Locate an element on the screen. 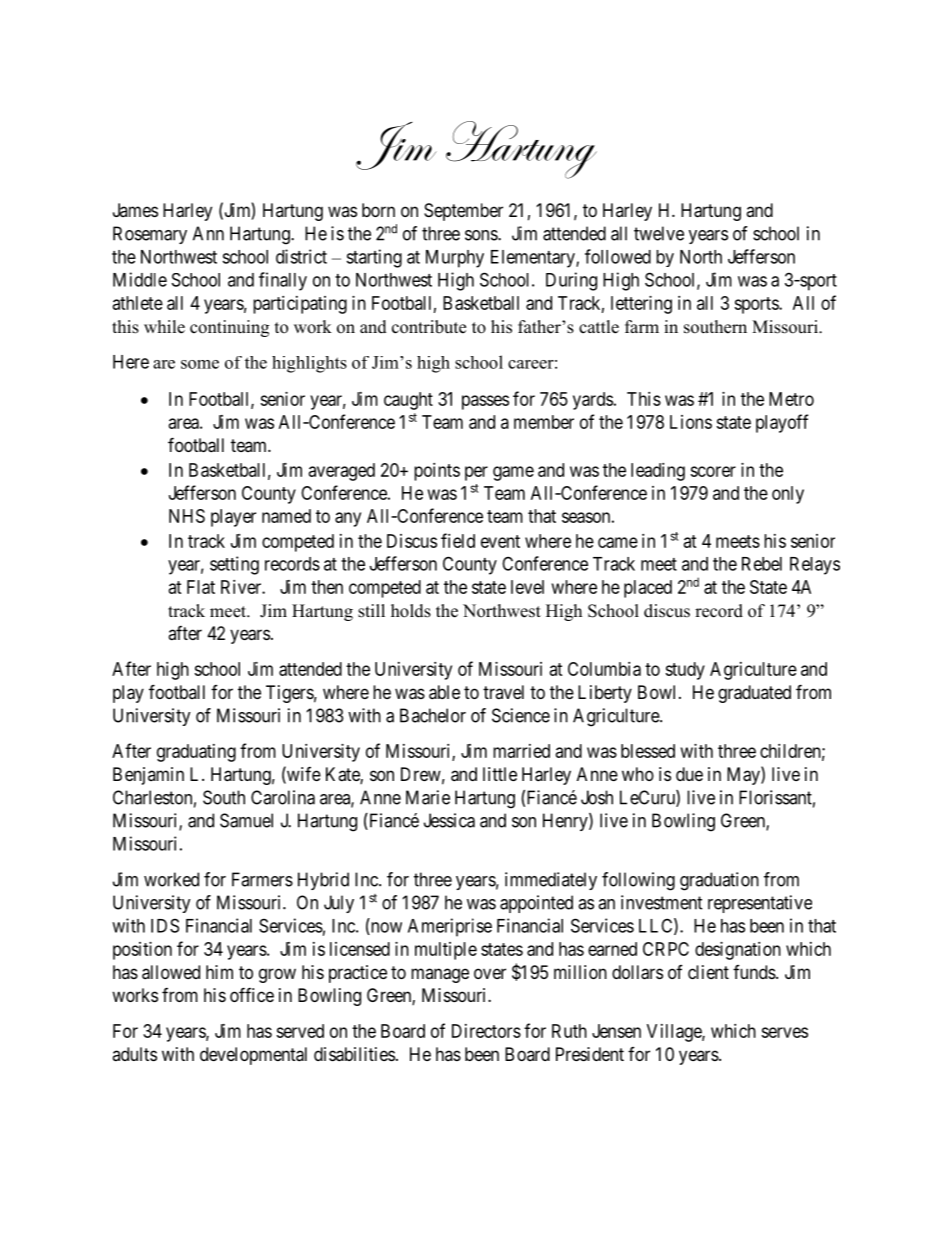 The width and height of the screenshot is (952, 1233). developmental is located at coordinates (253, 1056).
